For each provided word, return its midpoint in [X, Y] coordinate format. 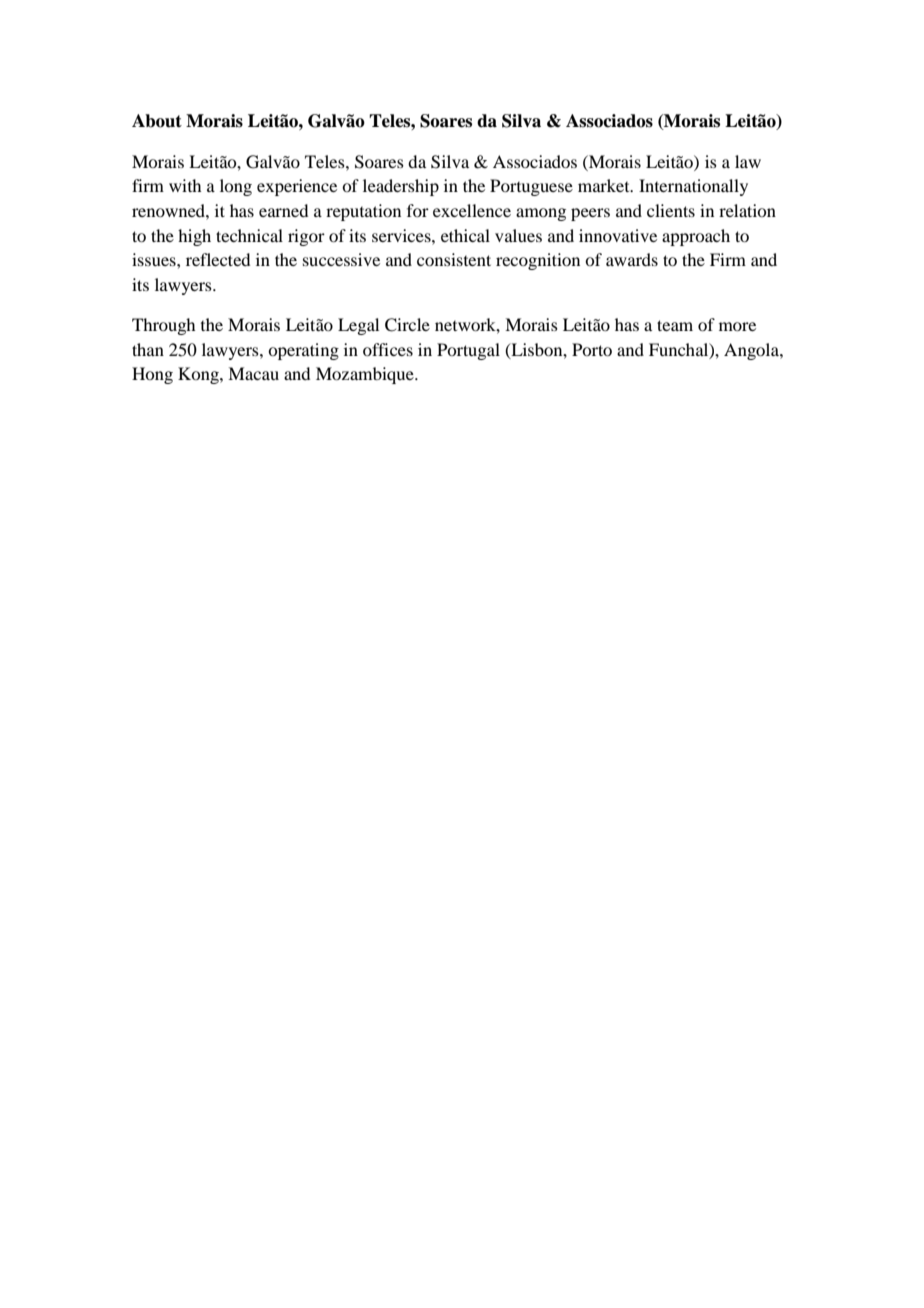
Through [163, 326]
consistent [454, 259]
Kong [199, 375]
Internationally [693, 187]
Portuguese [531, 187]
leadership [401, 187]
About [157, 121]
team [675, 325]
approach [696, 237]
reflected [218, 259]
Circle [407, 325]
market [605, 185]
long [236, 187]
